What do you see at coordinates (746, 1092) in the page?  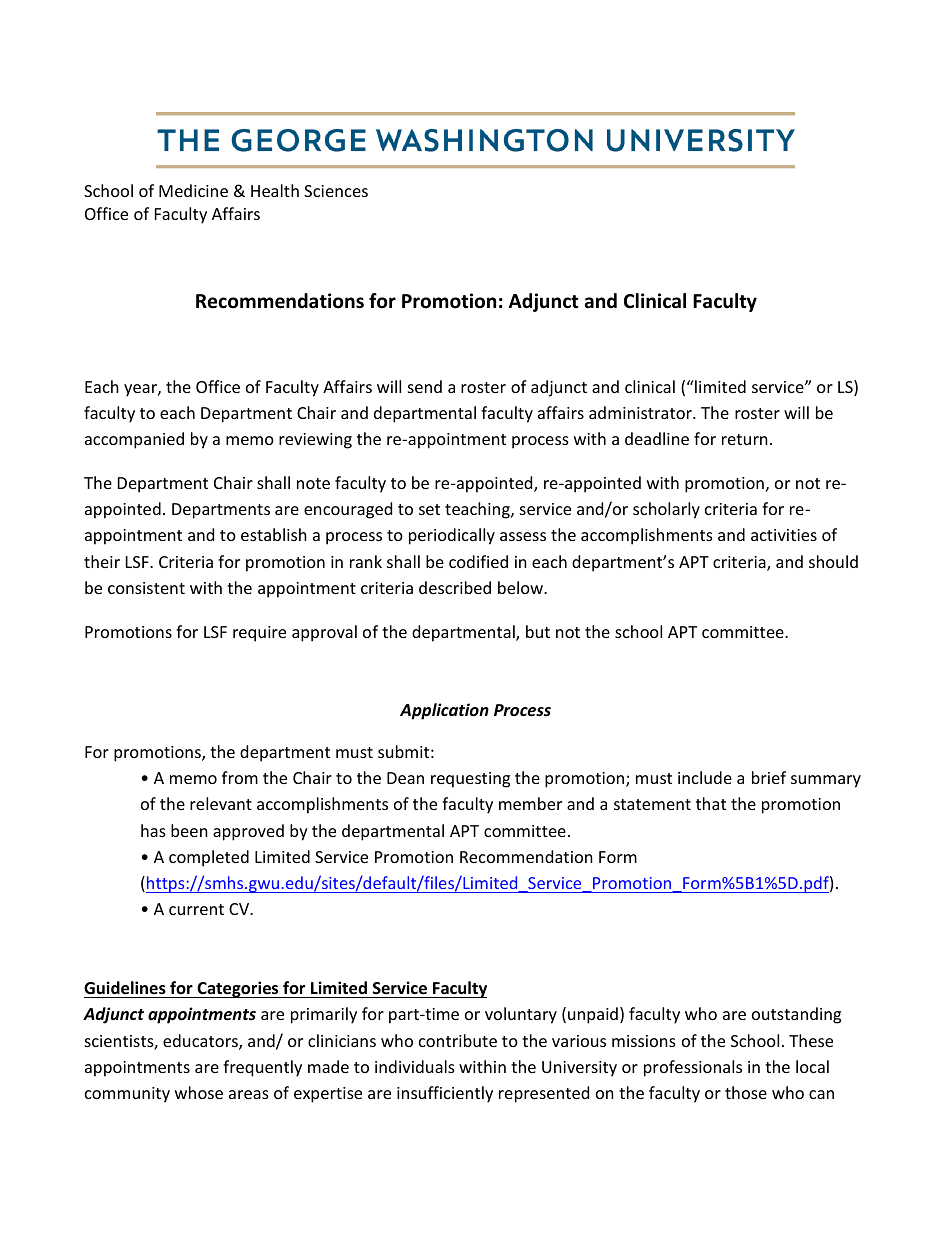 I see `those` at bounding box center [746, 1092].
